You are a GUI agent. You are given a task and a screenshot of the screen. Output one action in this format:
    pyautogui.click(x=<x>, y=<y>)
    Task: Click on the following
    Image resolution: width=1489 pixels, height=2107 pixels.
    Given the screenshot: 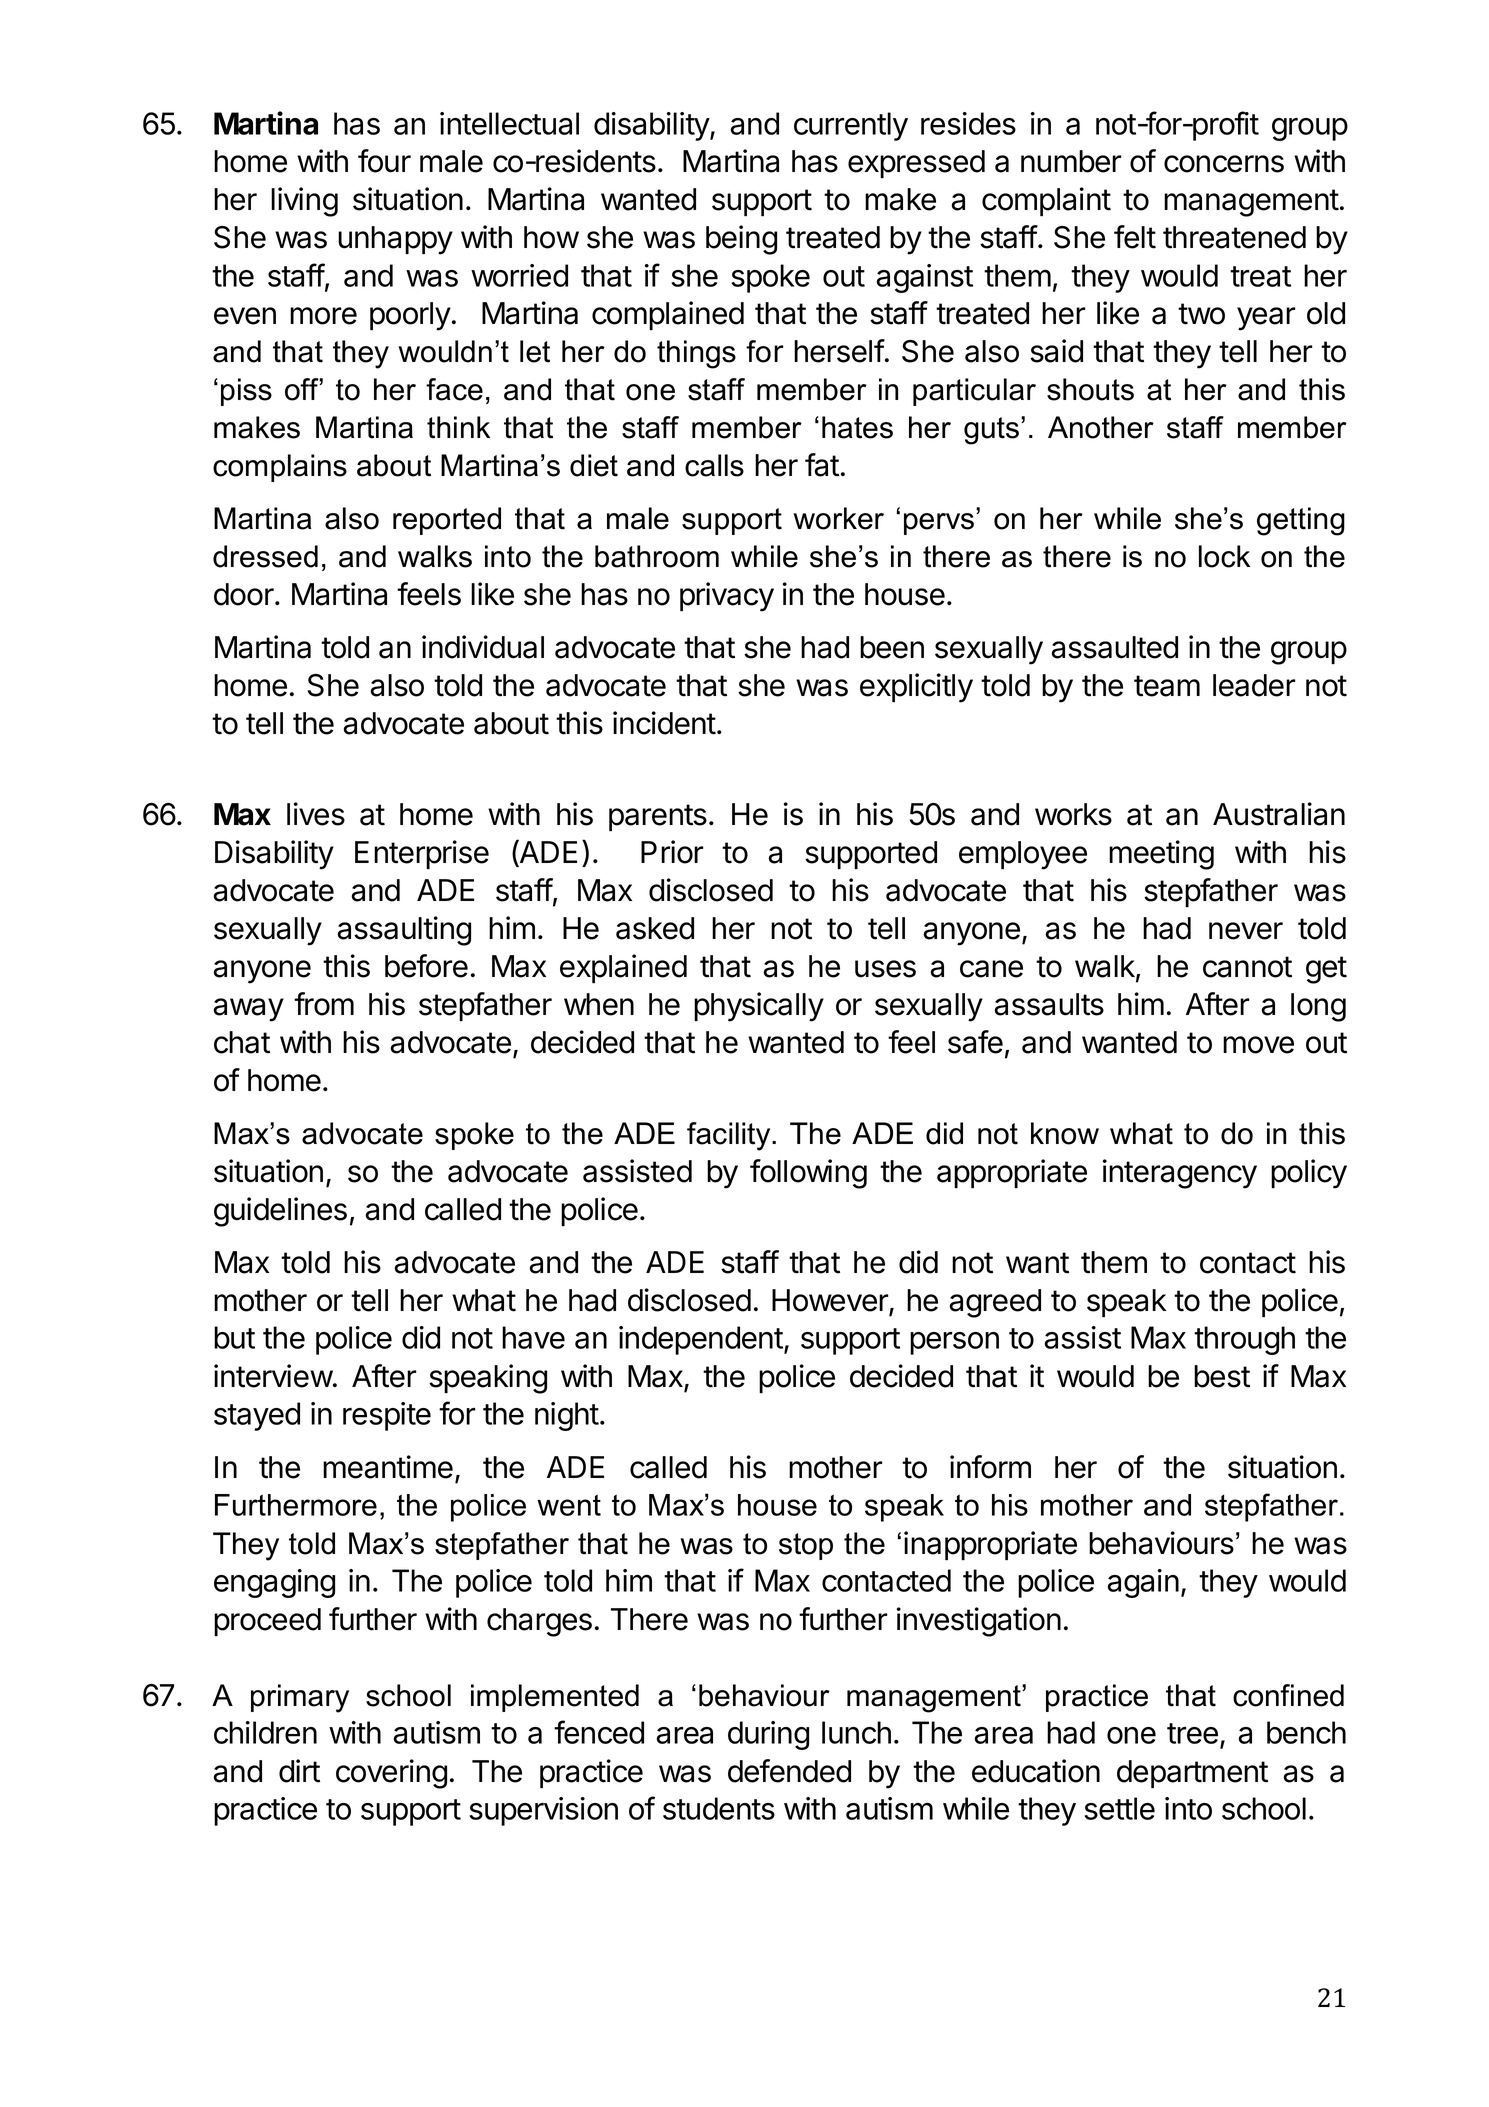 What is the action you would take?
    pyautogui.click(x=808, y=1174)
